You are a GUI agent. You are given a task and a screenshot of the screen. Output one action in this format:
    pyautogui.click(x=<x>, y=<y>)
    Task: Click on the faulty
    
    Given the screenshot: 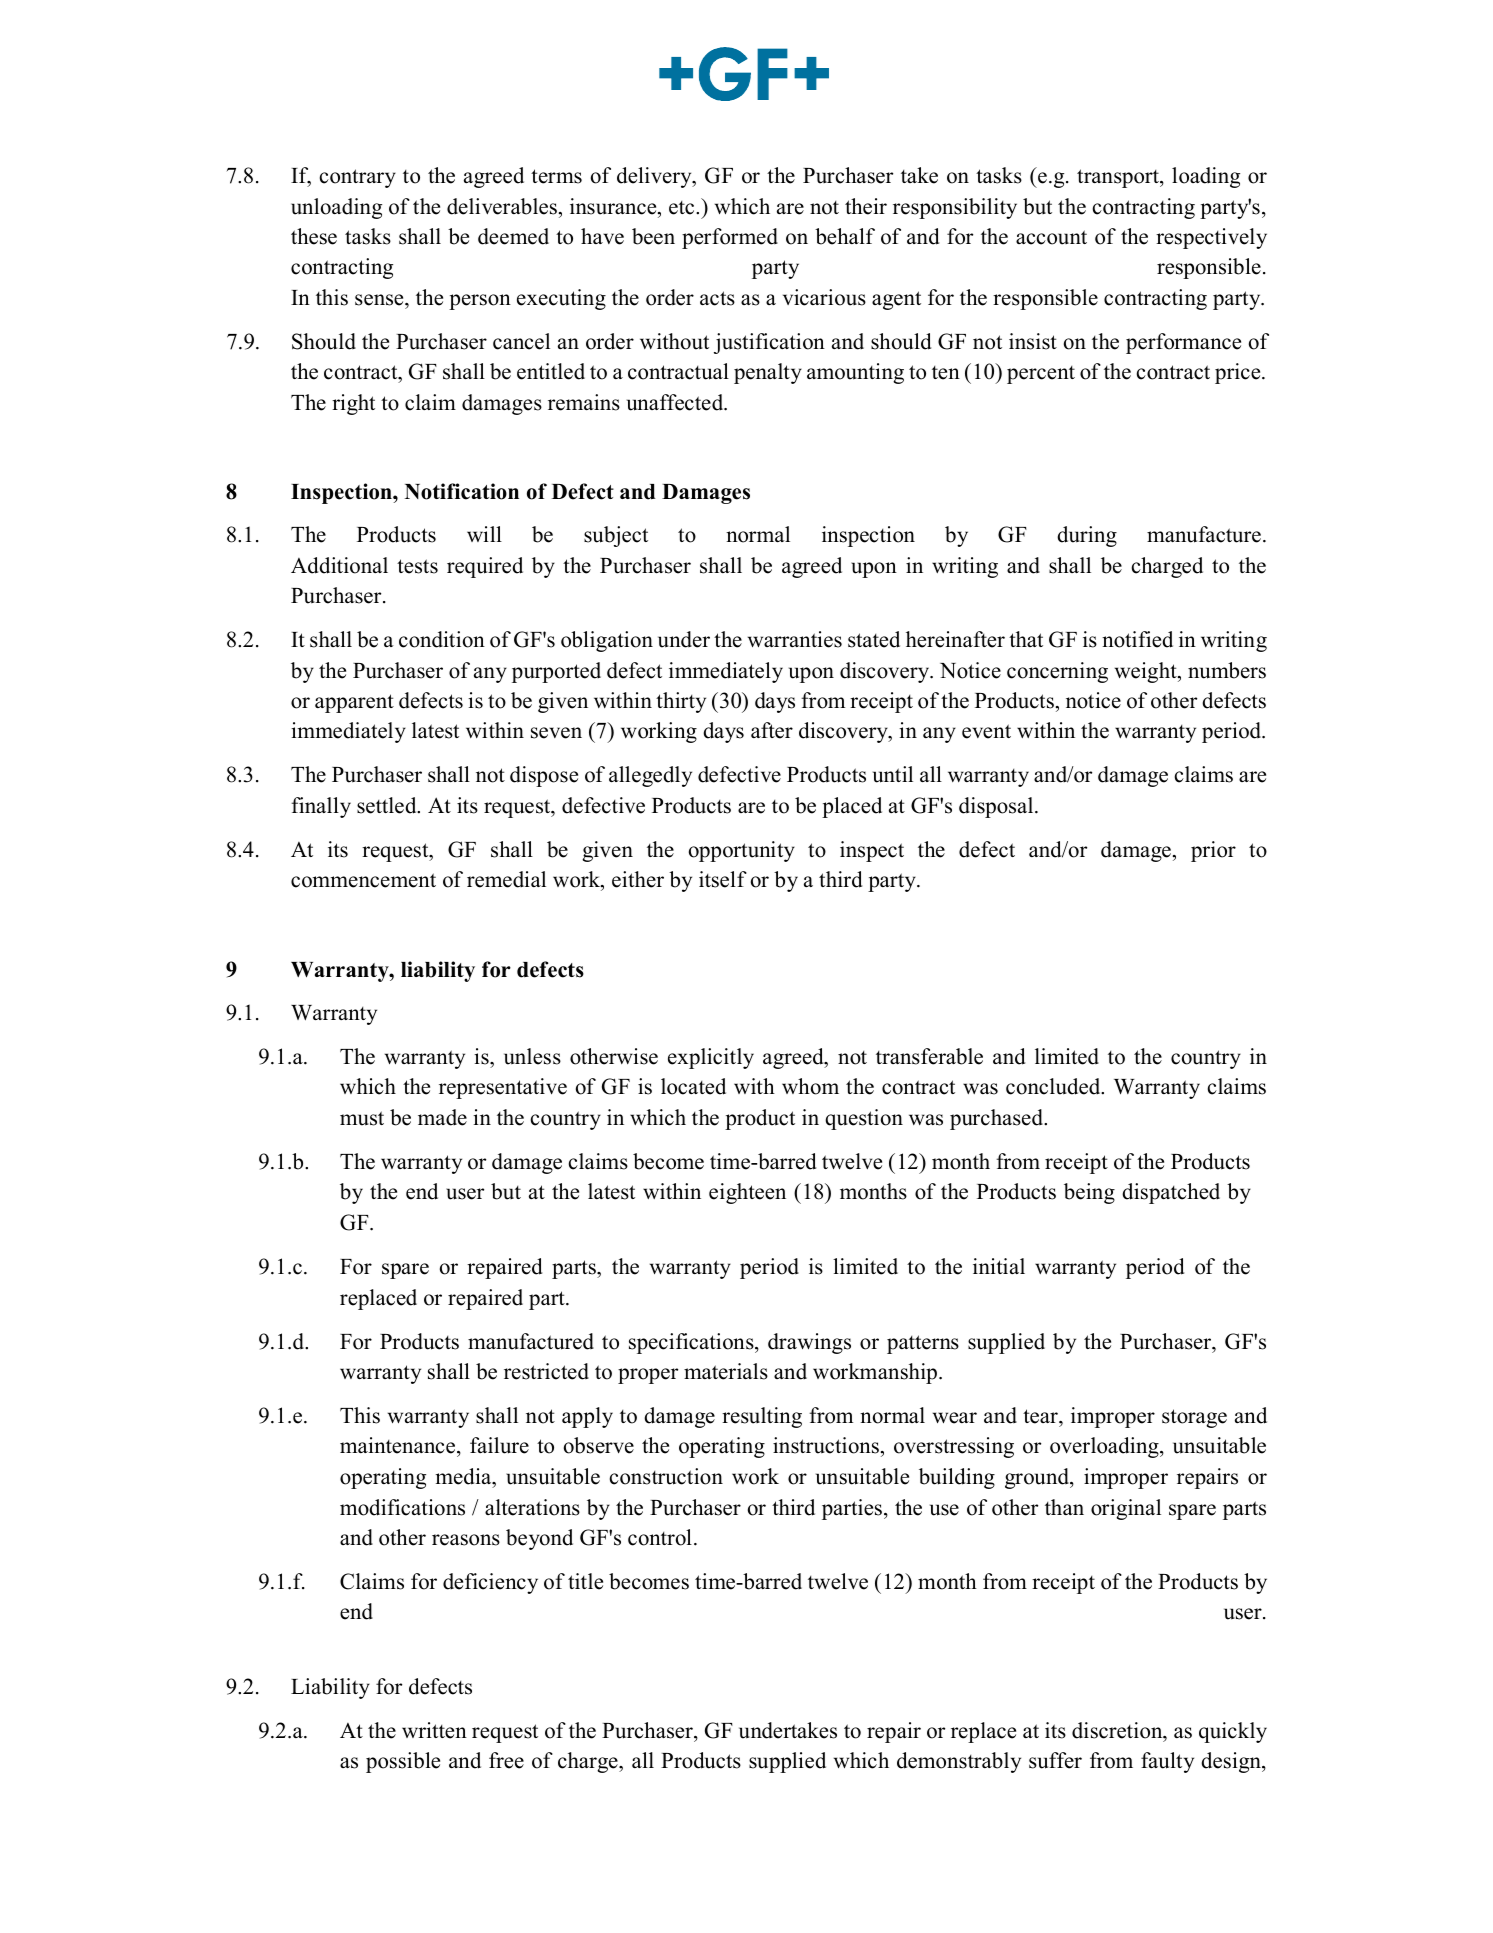 What is the action you would take?
    pyautogui.click(x=1167, y=1762)
